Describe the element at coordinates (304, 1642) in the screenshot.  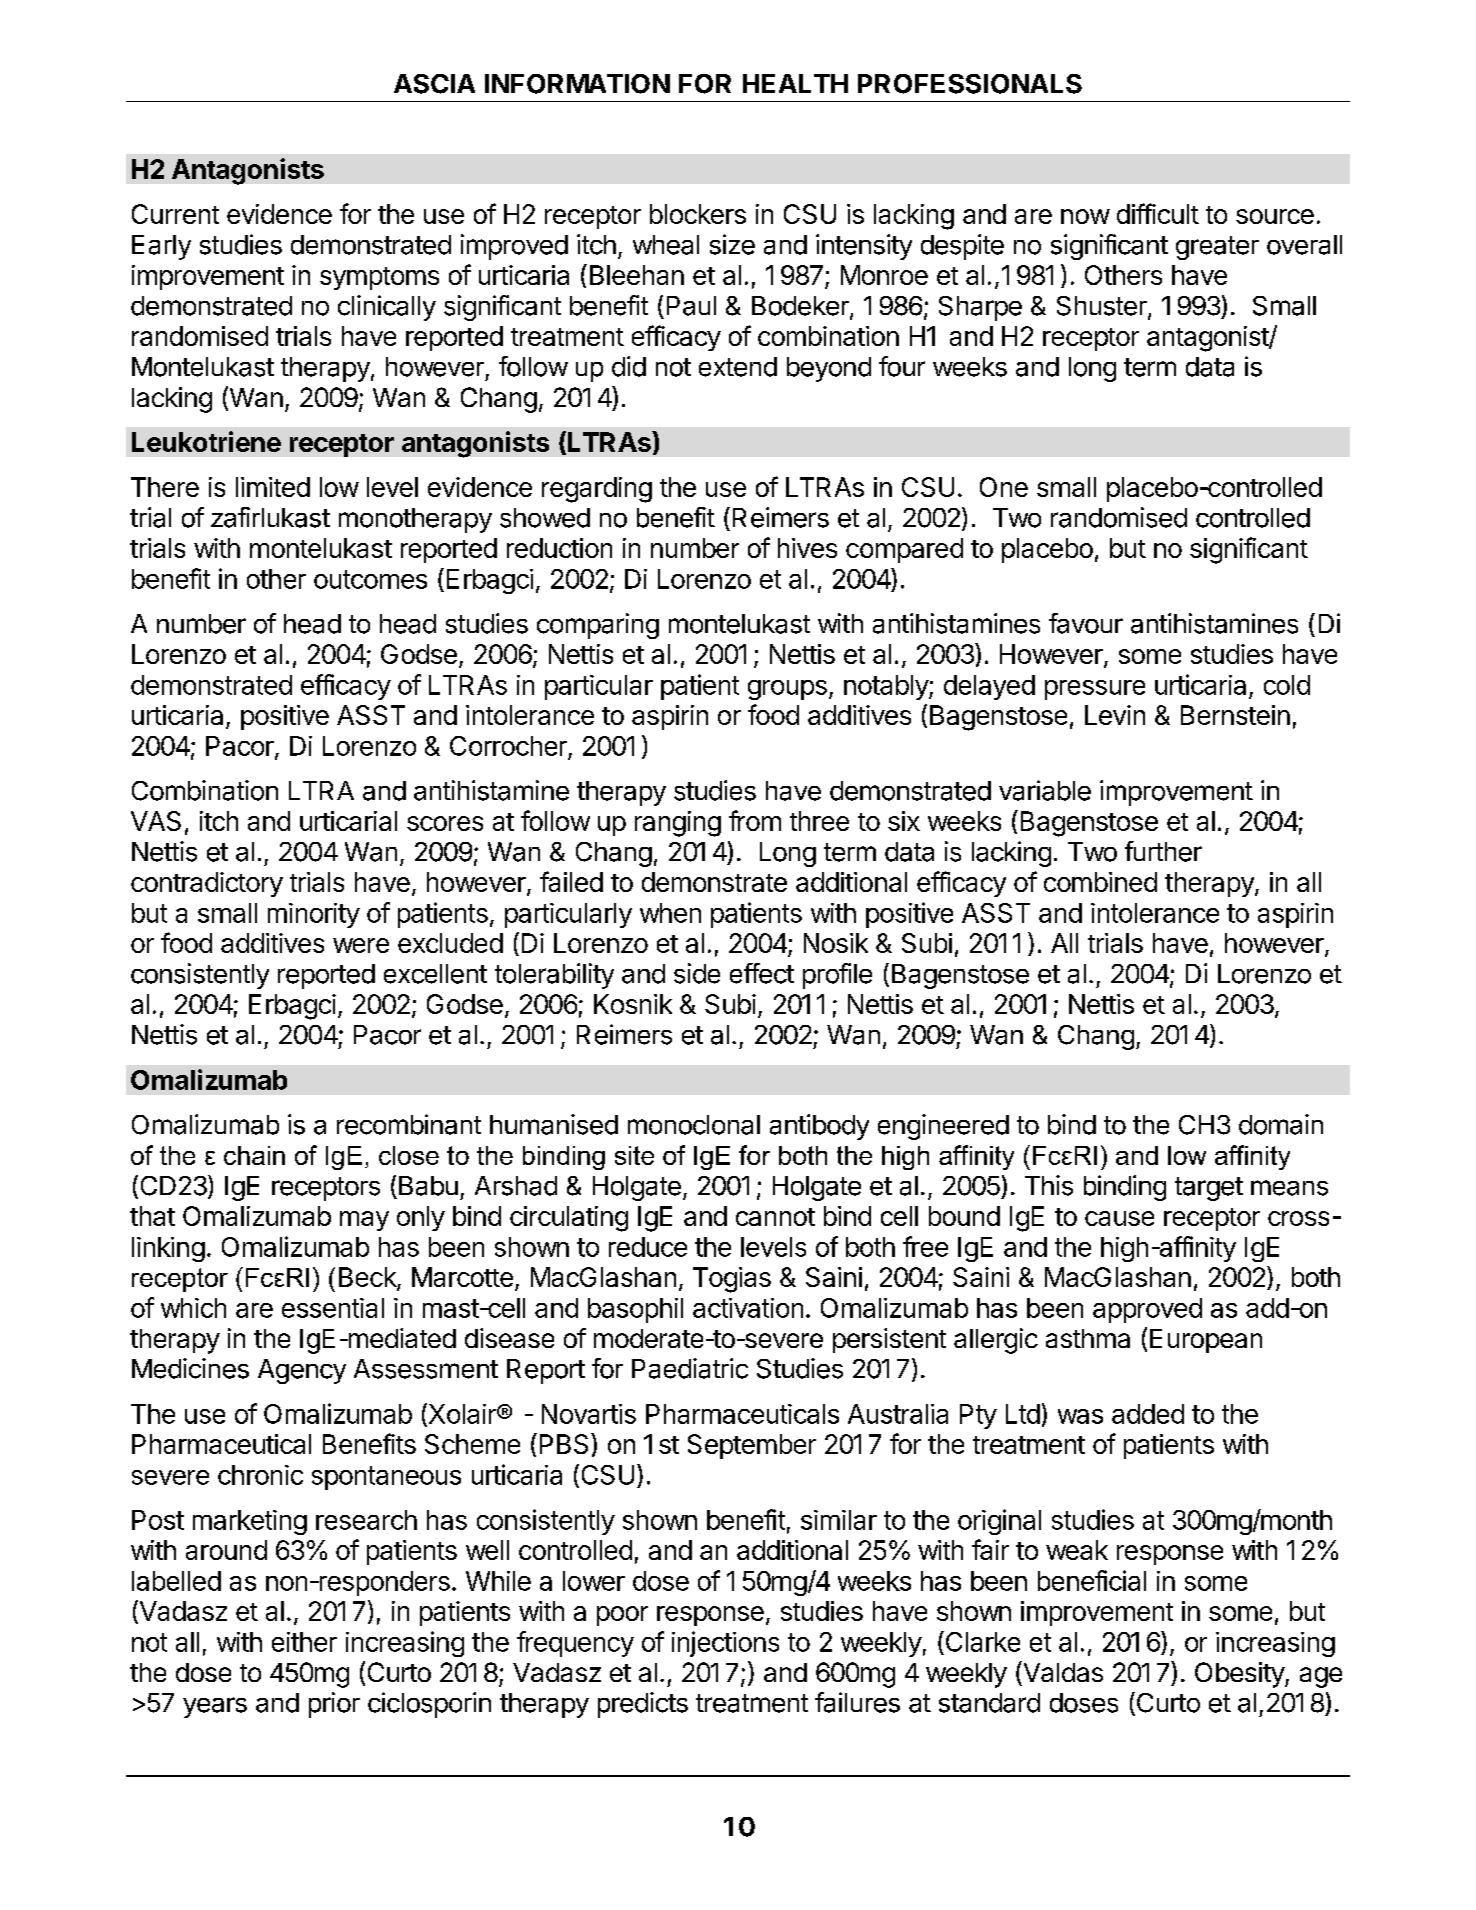
I see `either` at that location.
